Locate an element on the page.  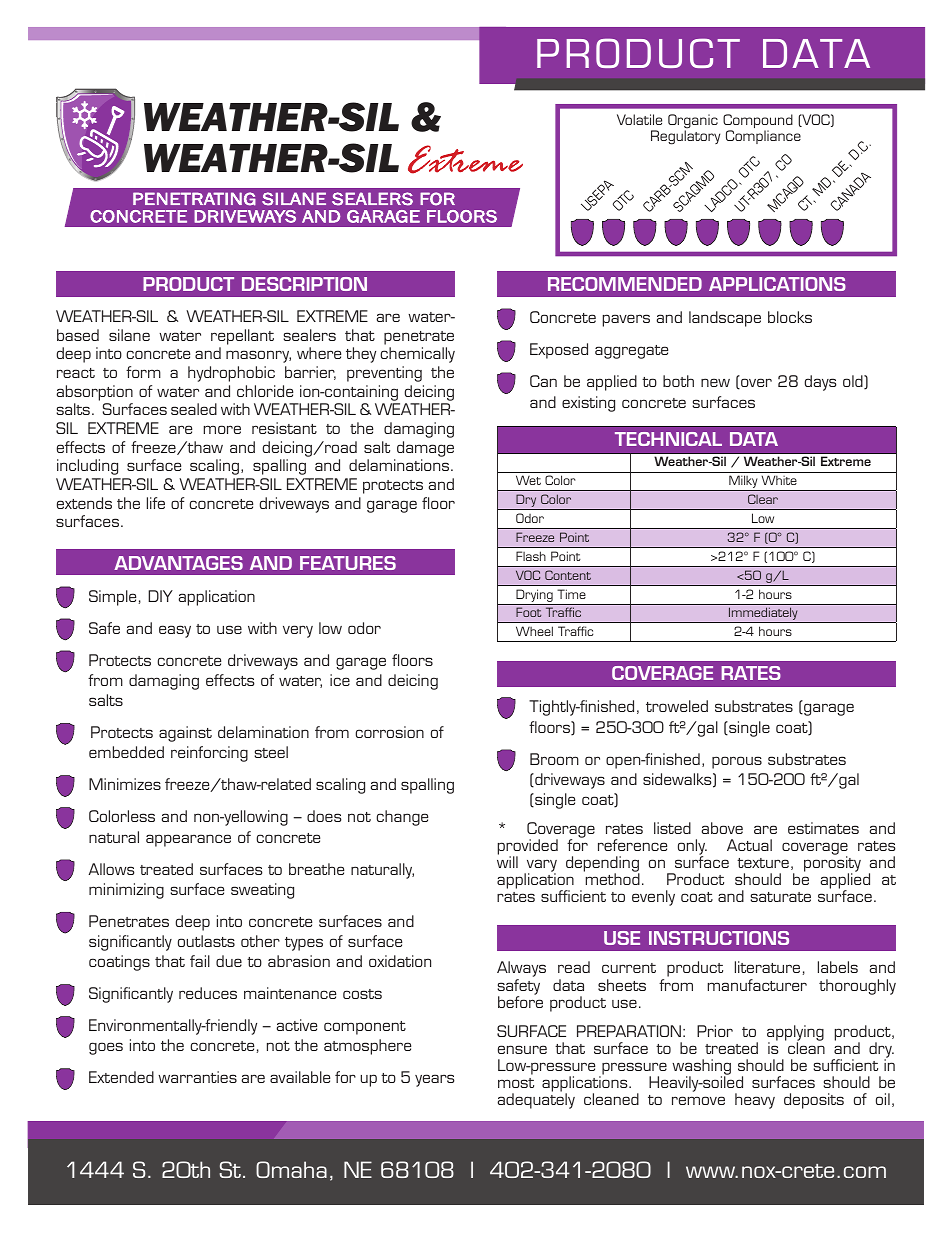
Compliance is located at coordinates (763, 137).
